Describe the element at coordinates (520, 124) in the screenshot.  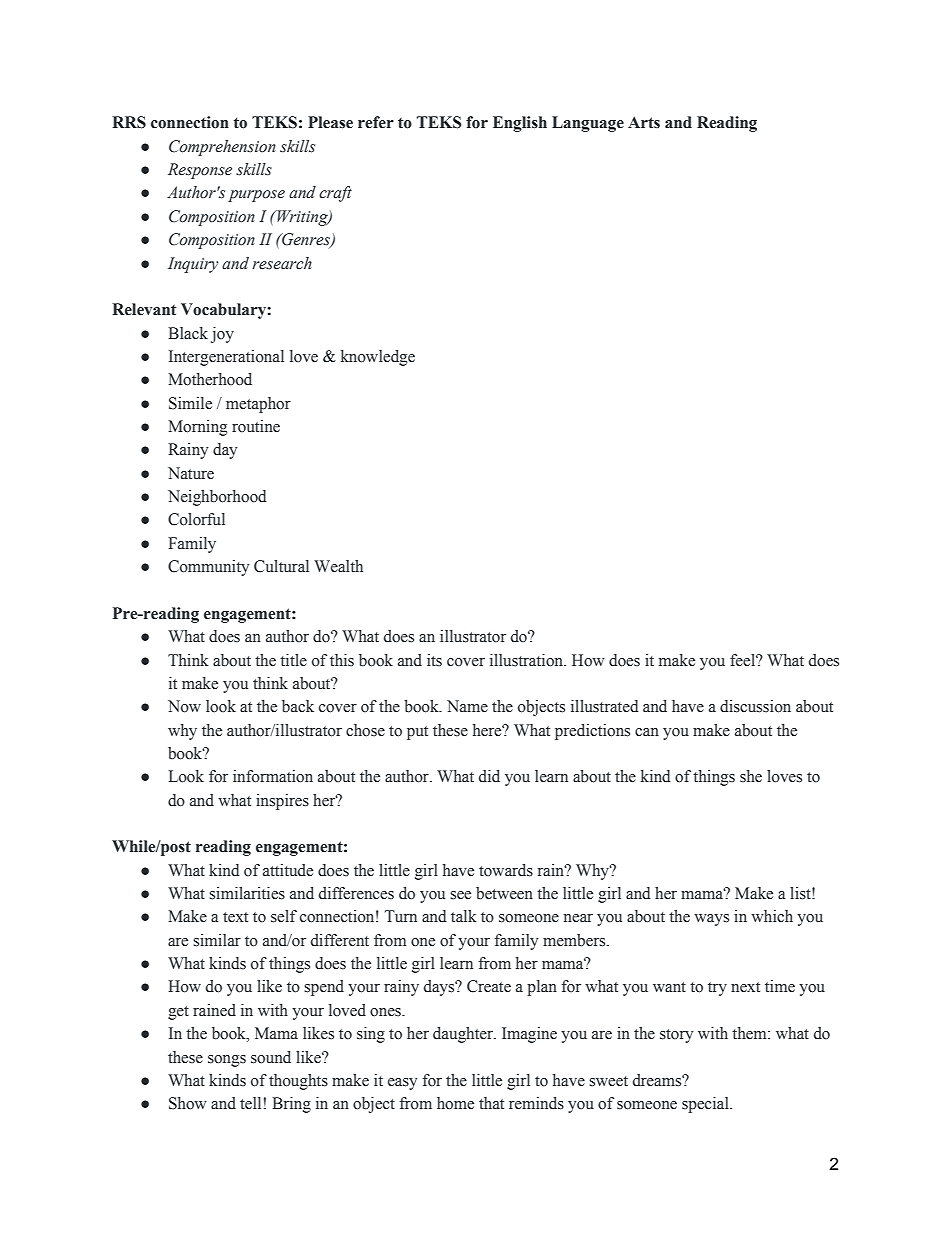
I see `English` at that location.
